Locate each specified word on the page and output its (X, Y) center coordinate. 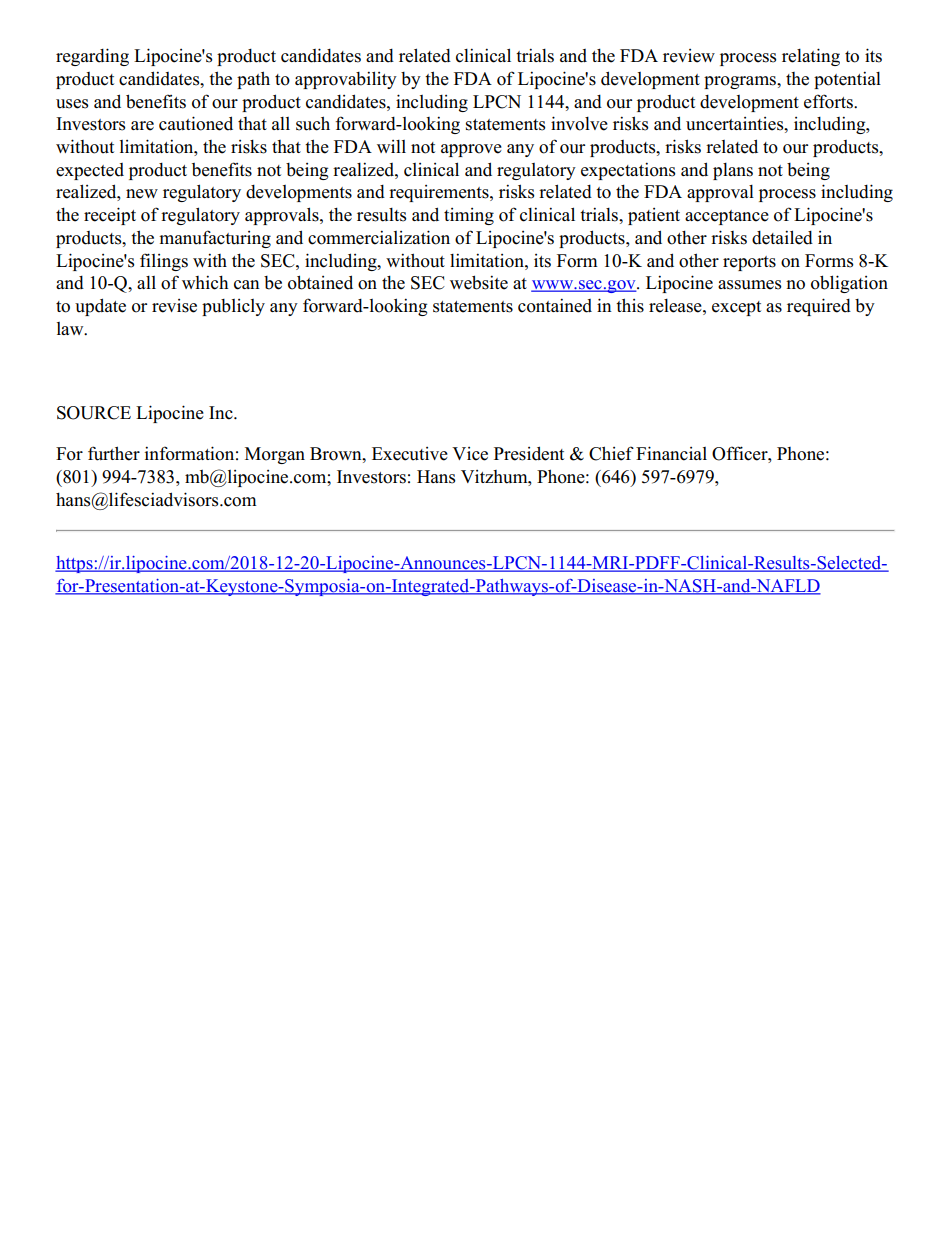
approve (471, 150)
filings (164, 262)
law (71, 328)
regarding (92, 57)
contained (555, 305)
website (479, 282)
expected (90, 171)
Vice (470, 454)
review (689, 56)
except (736, 308)
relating (811, 57)
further (114, 453)
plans (733, 171)
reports (749, 263)
